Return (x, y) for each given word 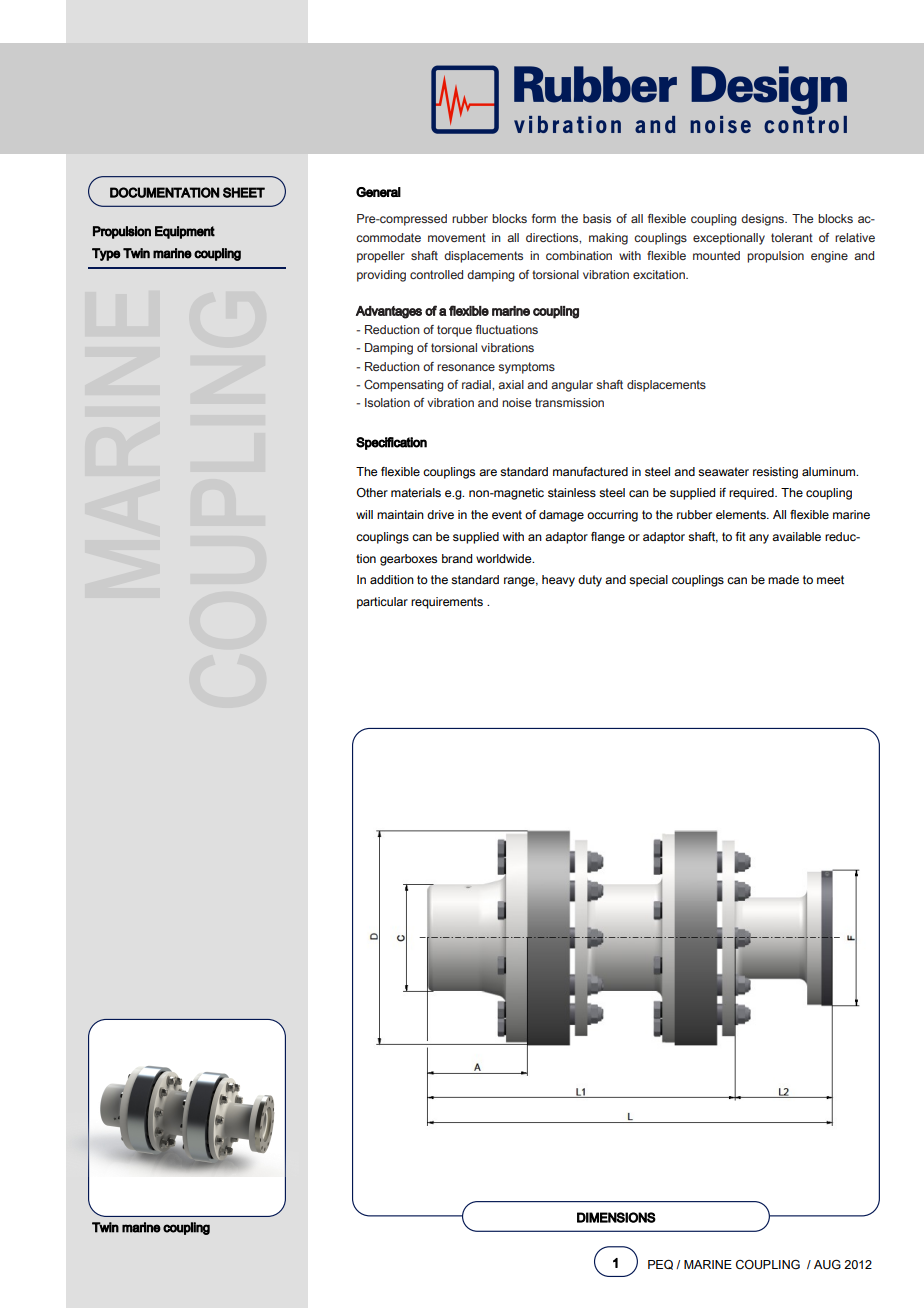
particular (382, 603)
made (783, 579)
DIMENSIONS (616, 1217)
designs (763, 220)
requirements (447, 603)
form (544, 218)
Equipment (185, 232)
